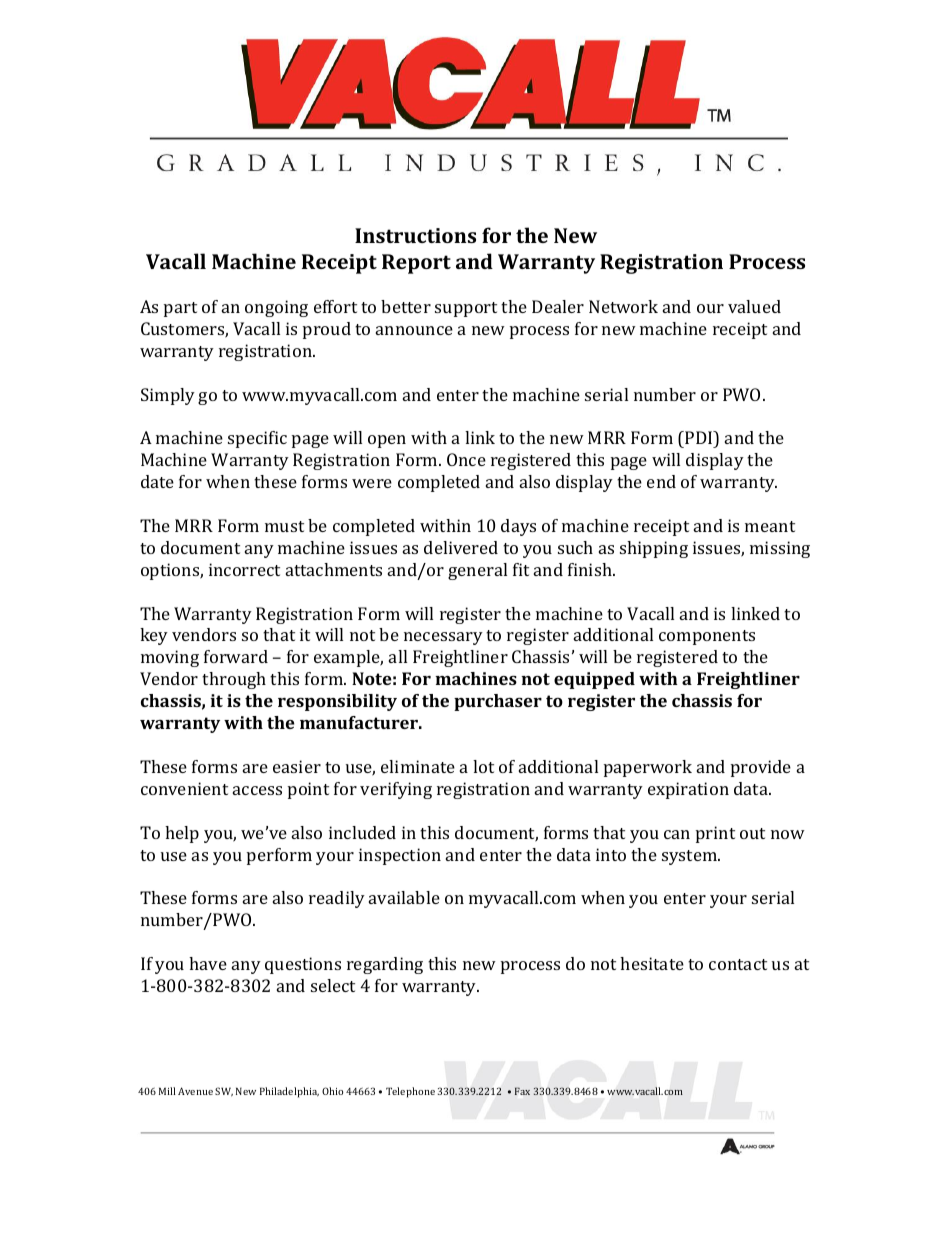  Describe the element at coordinates (257, 439) in the screenshot. I see `specific` at that location.
